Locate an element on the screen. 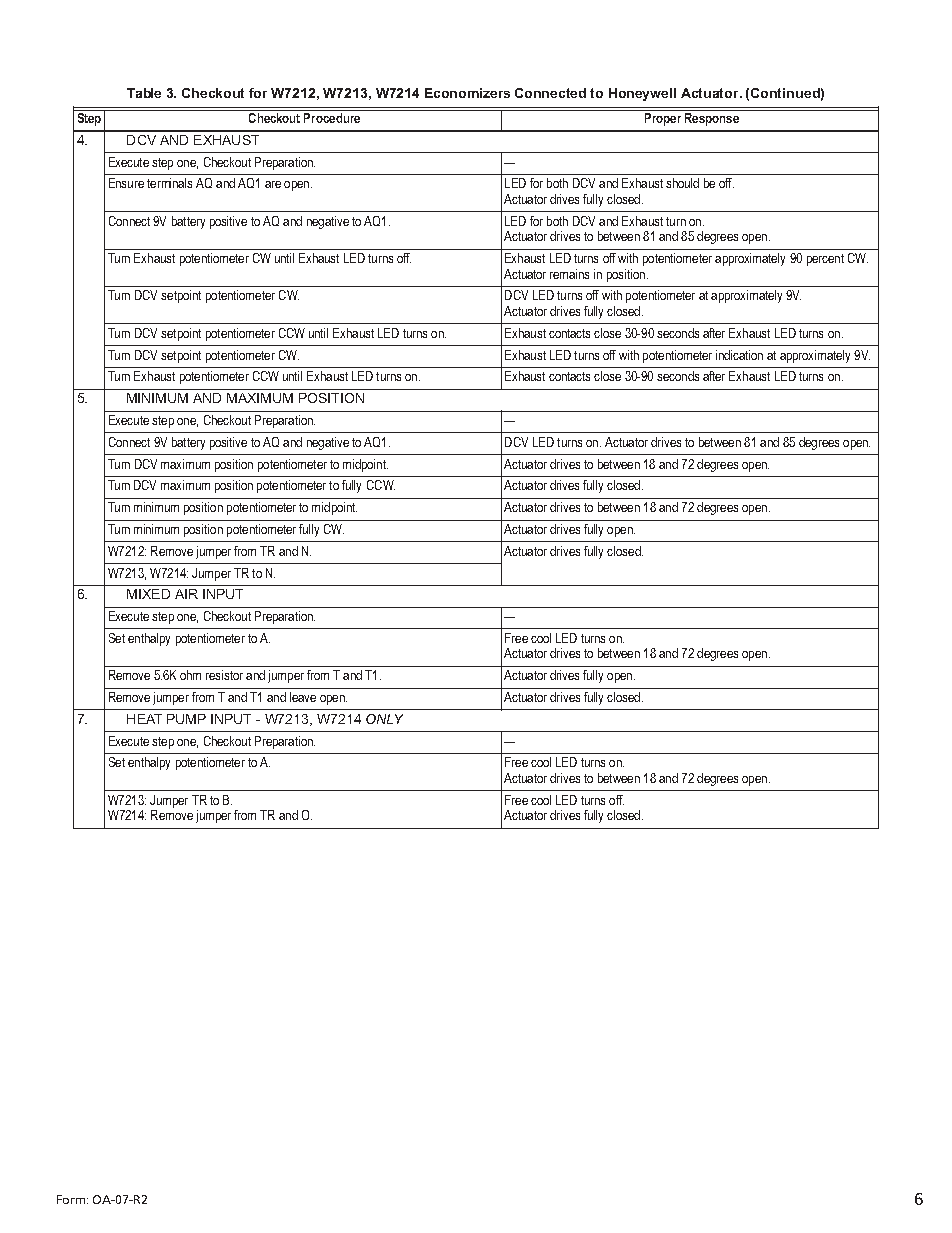 This screenshot has width=952, height=1233. remains is located at coordinates (569, 274).
